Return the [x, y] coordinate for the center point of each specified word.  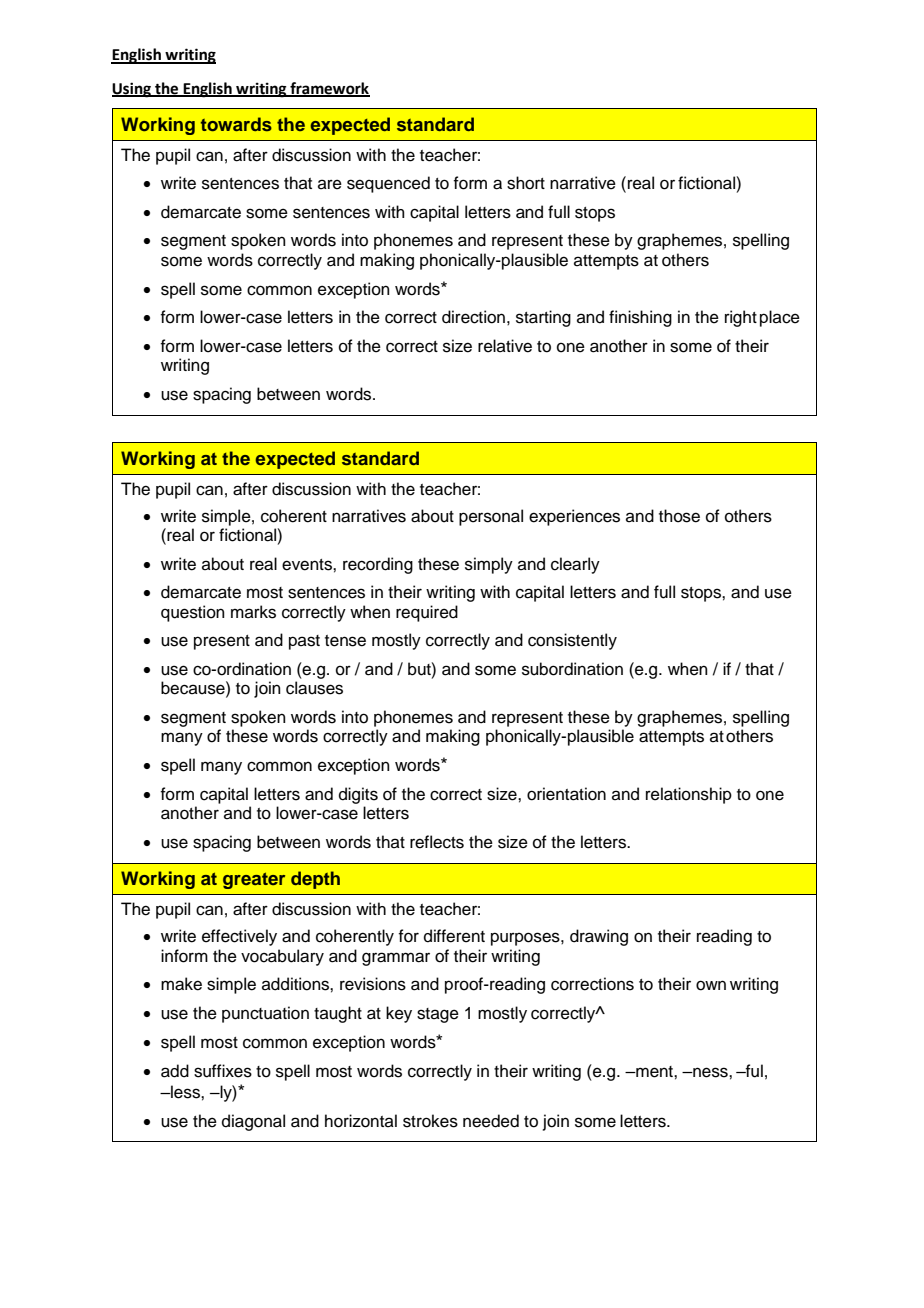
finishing [640, 318]
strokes [430, 1121]
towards [236, 124]
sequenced [388, 184]
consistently [572, 641]
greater [254, 881]
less [185, 1092]
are [330, 184]
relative [505, 346]
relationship [689, 795]
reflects [437, 842]
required [427, 613]
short [526, 183]
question [193, 613]
